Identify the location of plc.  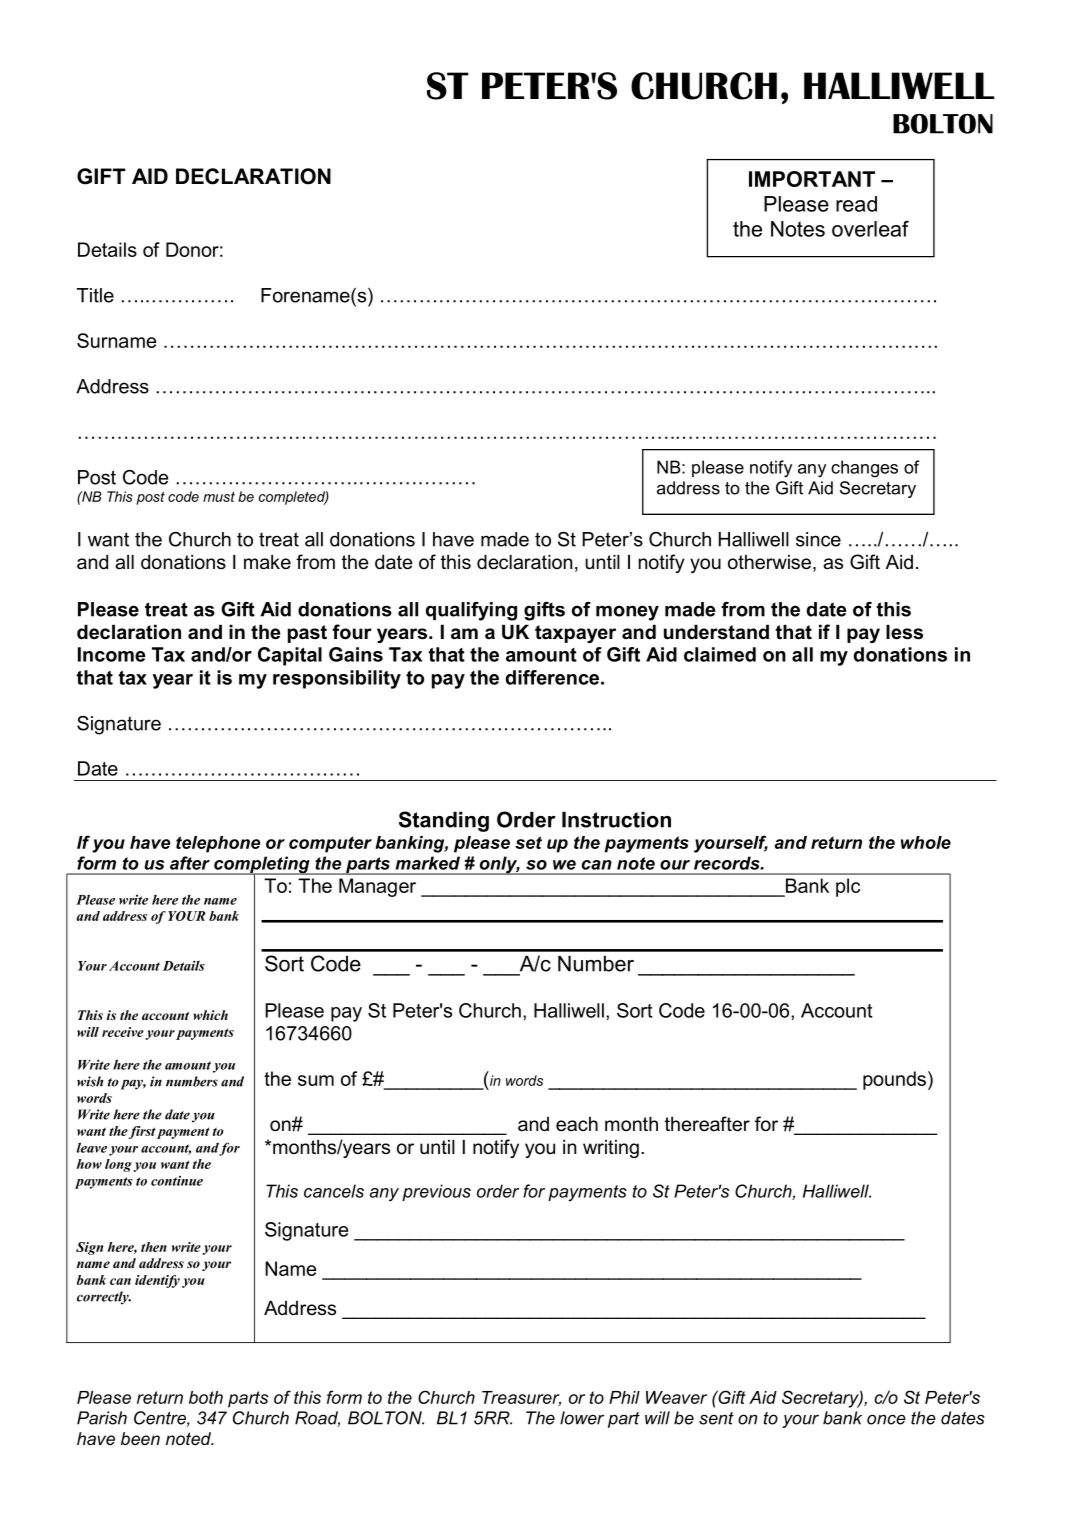
(848, 887).
